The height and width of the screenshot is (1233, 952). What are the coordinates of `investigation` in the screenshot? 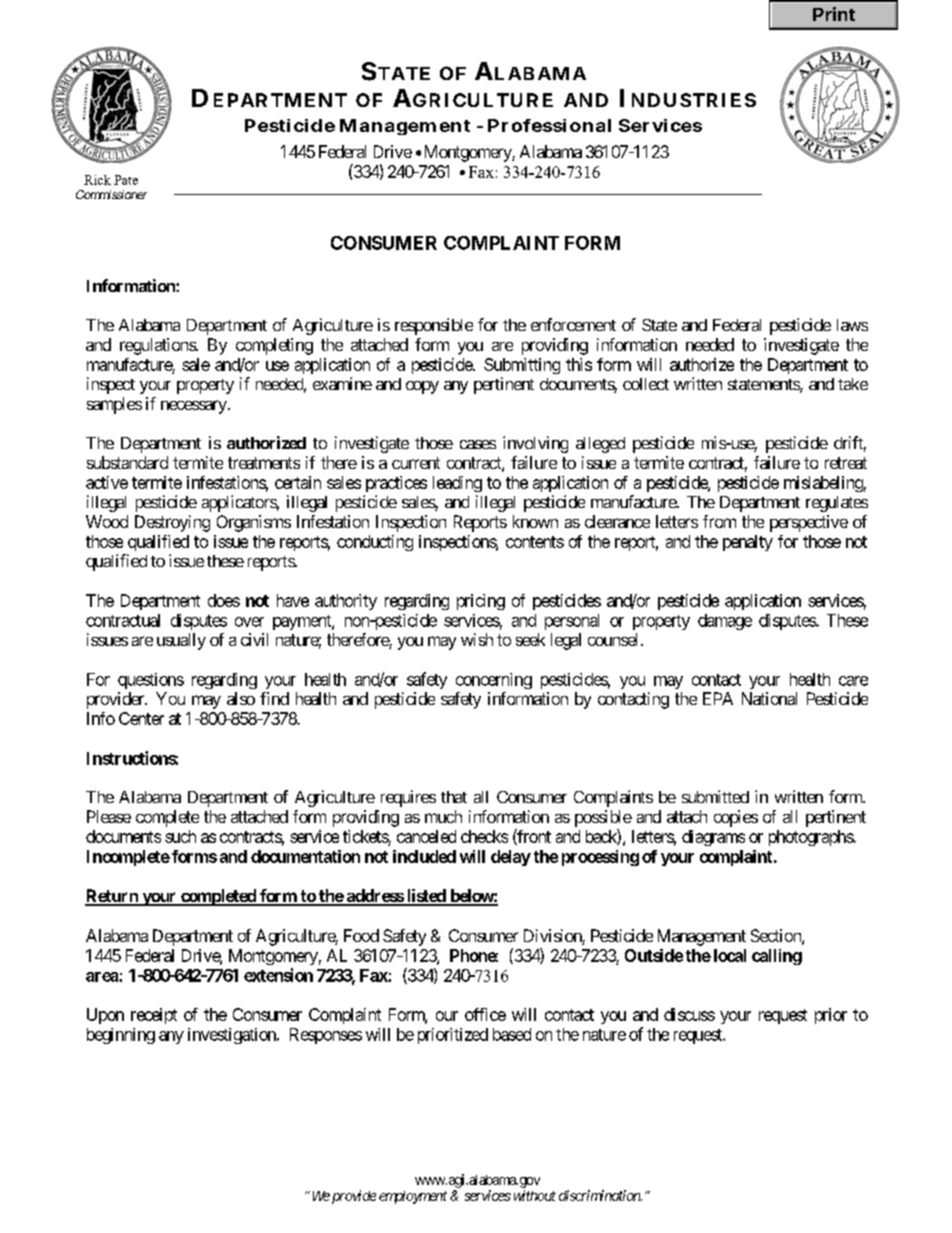 It's located at (233, 1036).
